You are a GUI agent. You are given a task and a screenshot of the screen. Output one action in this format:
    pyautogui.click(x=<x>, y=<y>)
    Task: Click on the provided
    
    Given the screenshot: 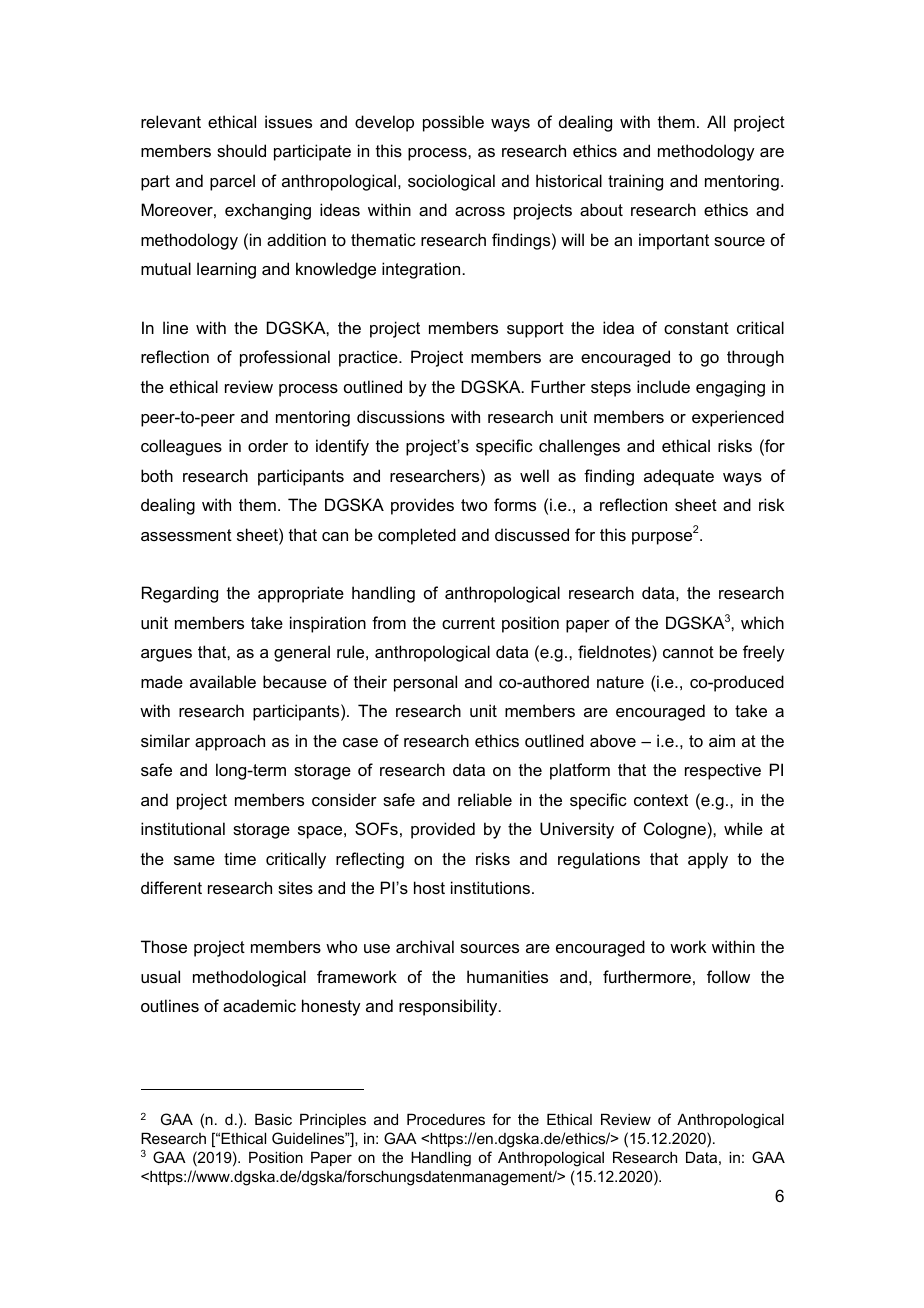 What is the action you would take?
    pyautogui.click(x=443, y=830)
